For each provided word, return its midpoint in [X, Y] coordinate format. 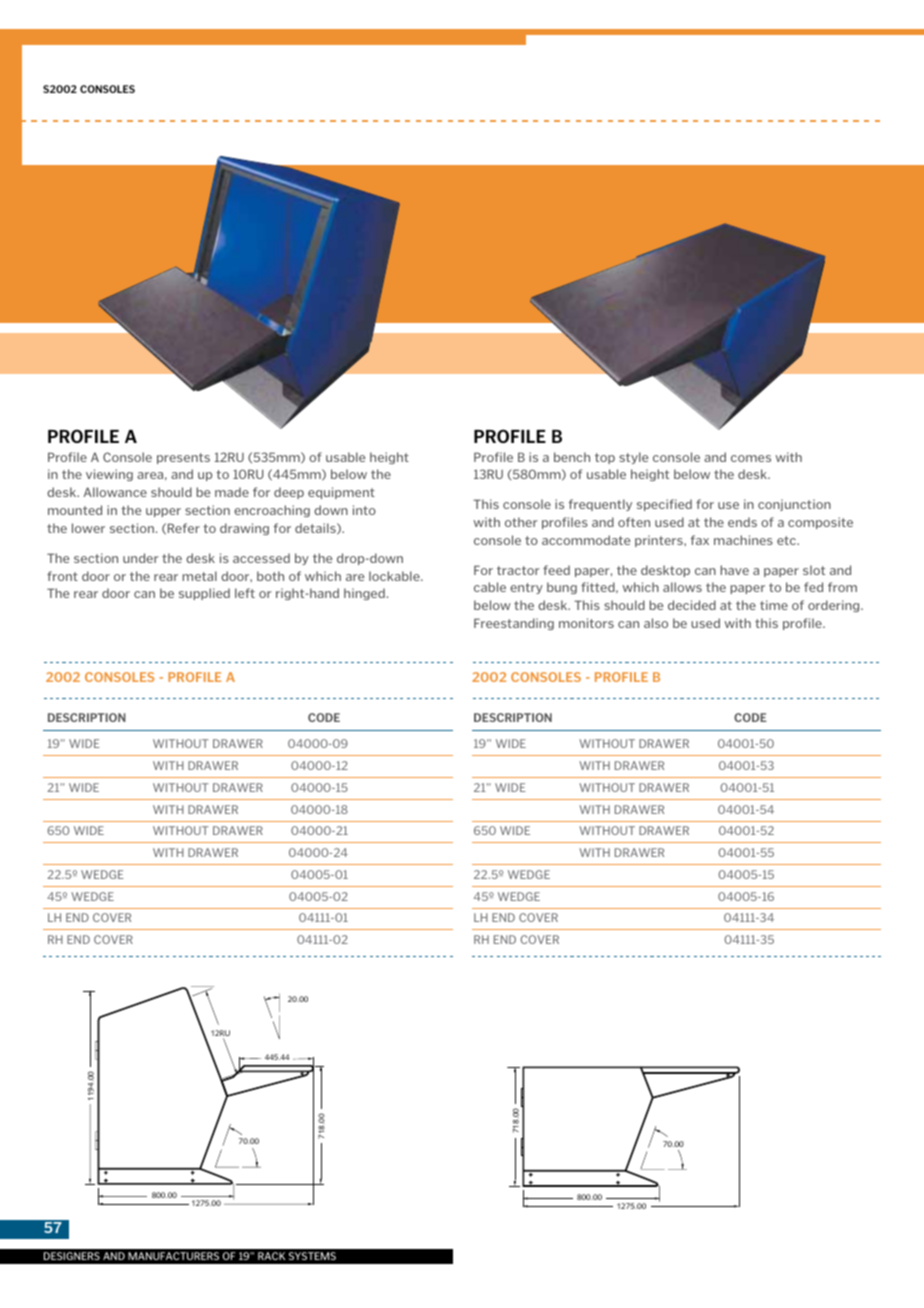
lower [88, 528]
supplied [204, 594]
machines [743, 540]
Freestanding [514, 624]
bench [572, 457]
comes [751, 458]
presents [183, 458]
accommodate [586, 540]
